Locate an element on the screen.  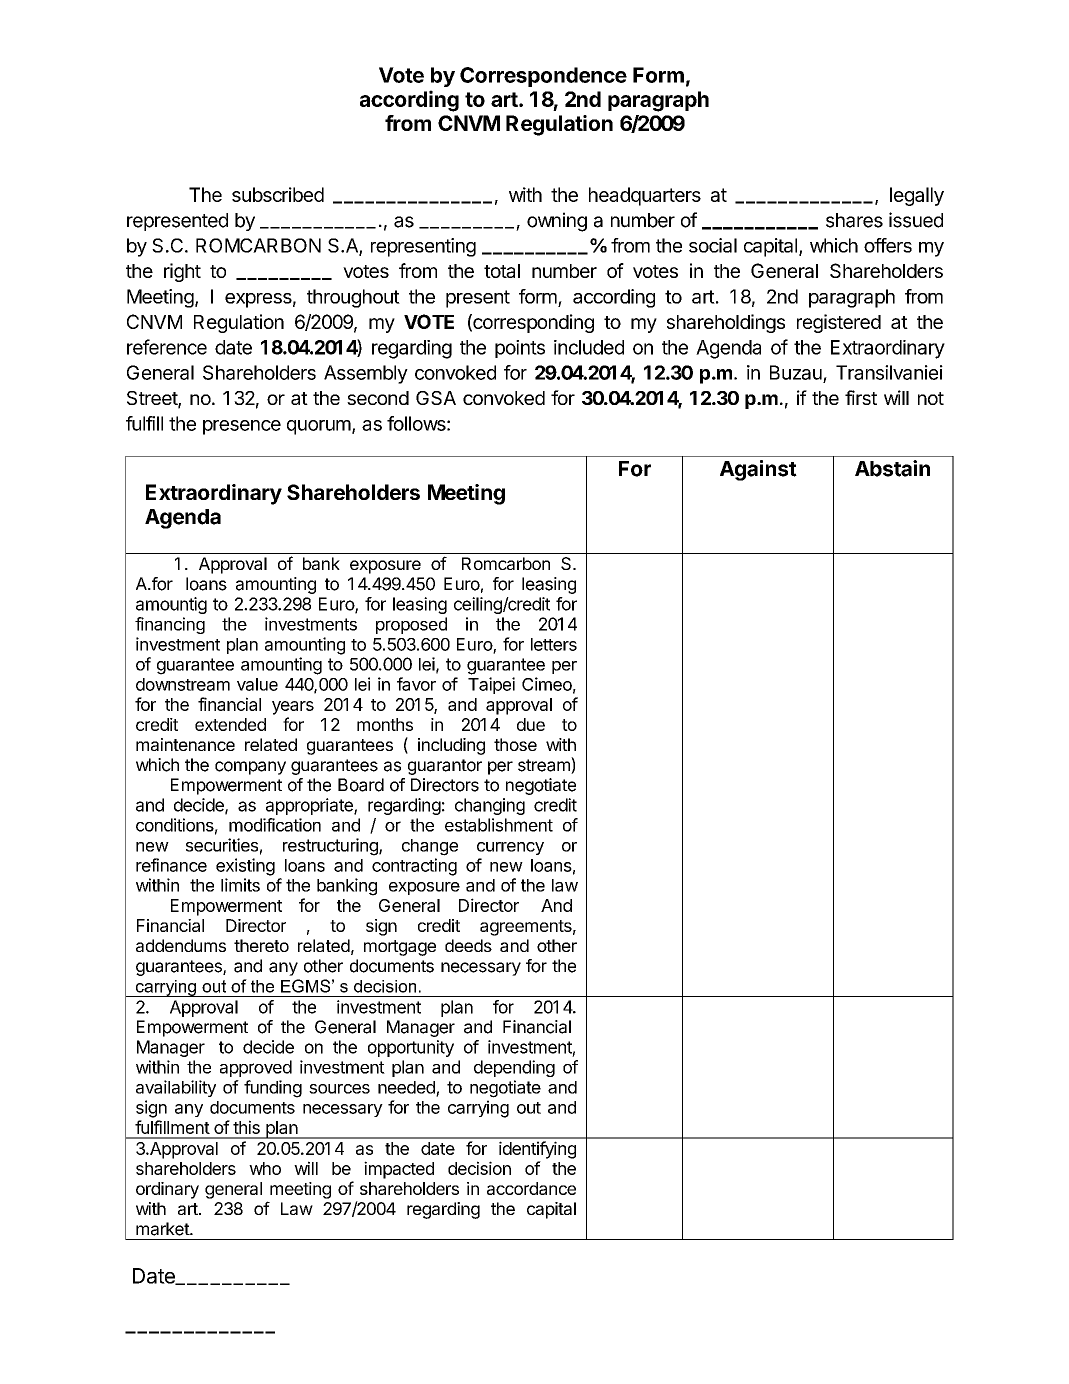
currency is located at coordinates (510, 848).
